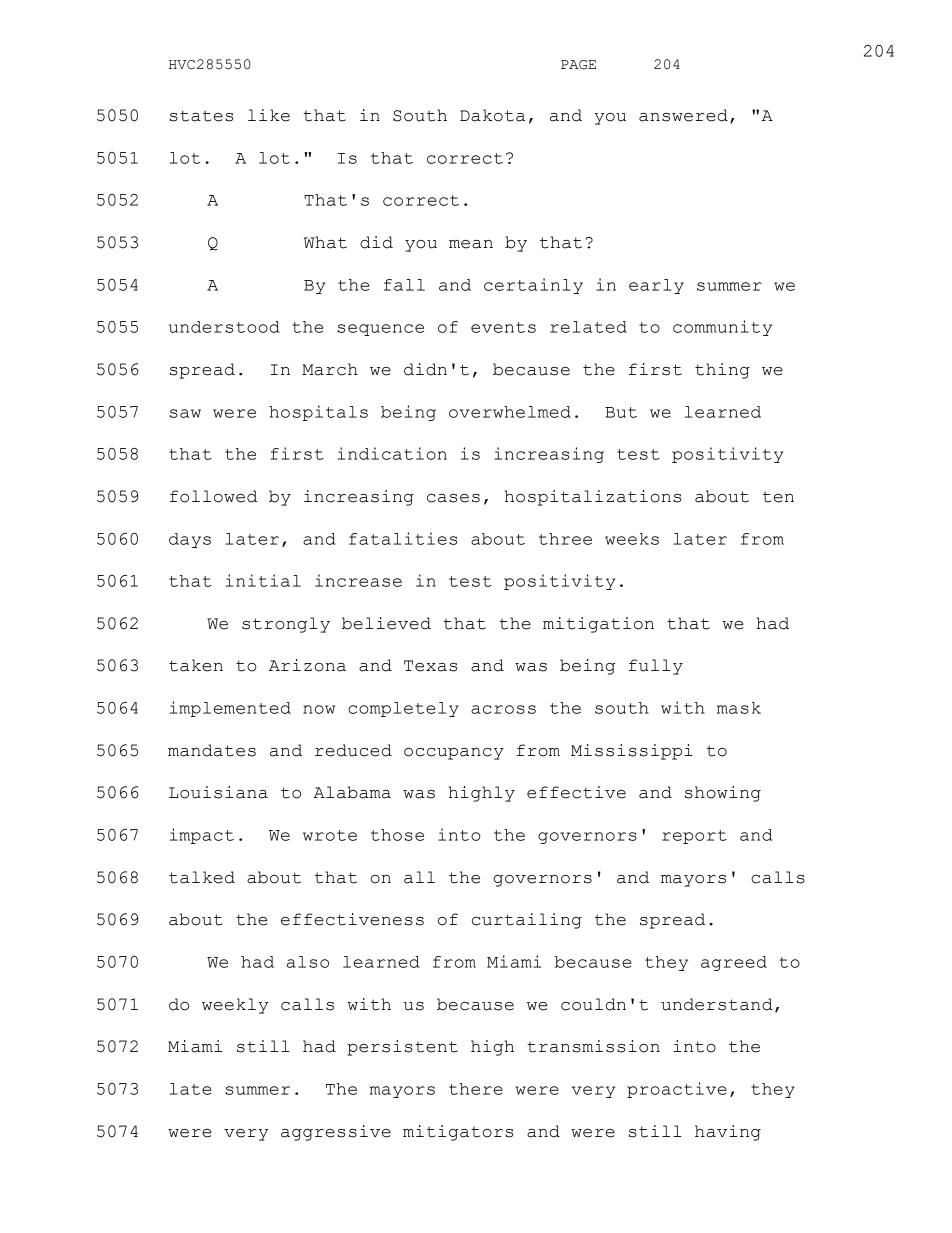 This image has height=1233, width=952. What do you see at coordinates (263, 580) in the image?
I see `initial` at bounding box center [263, 580].
